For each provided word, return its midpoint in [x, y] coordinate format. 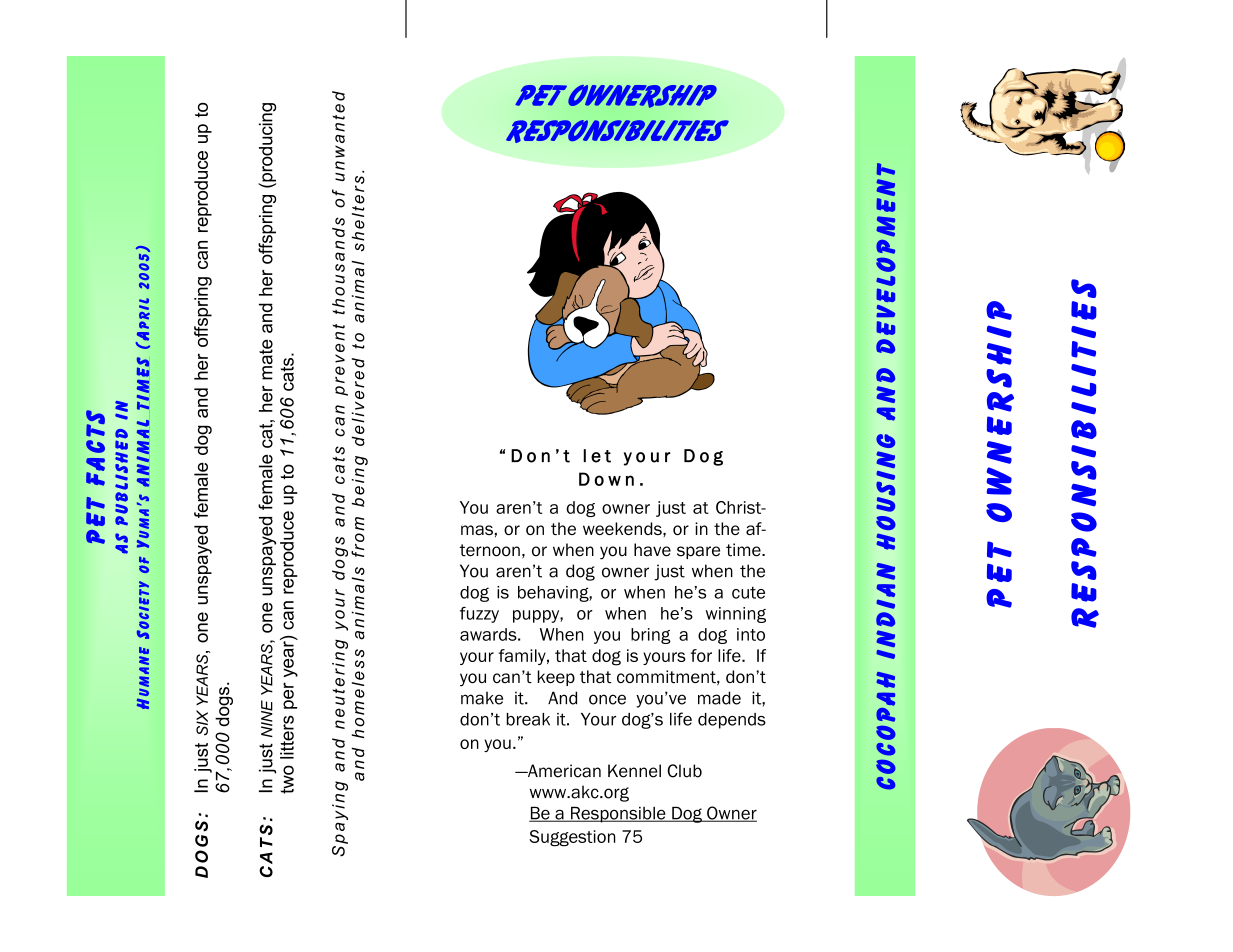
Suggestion [572, 838]
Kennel [634, 771]
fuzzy [479, 615]
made [719, 698]
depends [732, 721]
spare [698, 552]
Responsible [618, 814]
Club [684, 771]
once [607, 699]
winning [736, 615]
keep [556, 678]
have [652, 550]
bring [651, 636]
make [482, 698]
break [528, 719]
